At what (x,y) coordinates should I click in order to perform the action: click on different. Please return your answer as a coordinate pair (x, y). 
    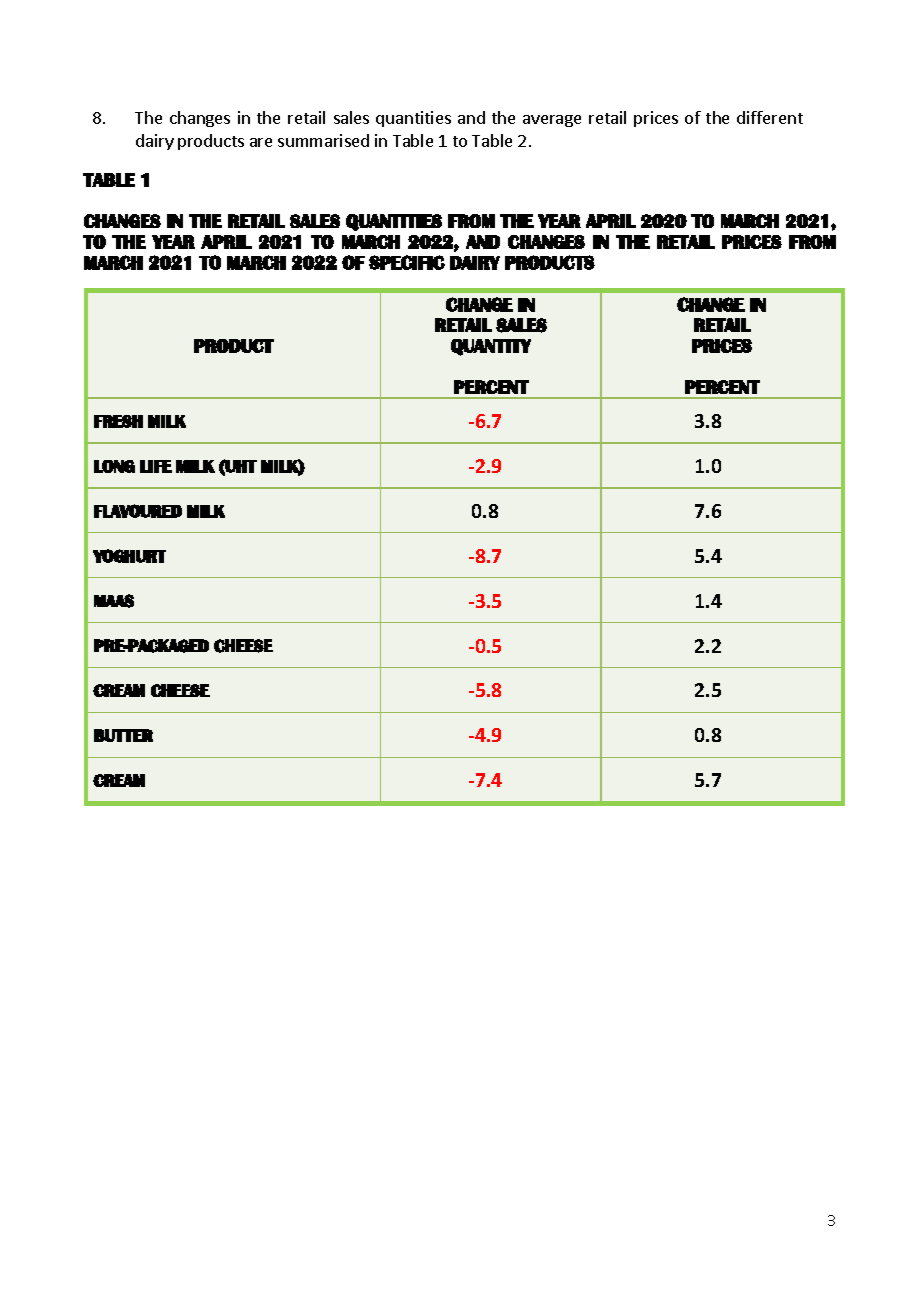
    Looking at the image, I should click on (770, 117).
